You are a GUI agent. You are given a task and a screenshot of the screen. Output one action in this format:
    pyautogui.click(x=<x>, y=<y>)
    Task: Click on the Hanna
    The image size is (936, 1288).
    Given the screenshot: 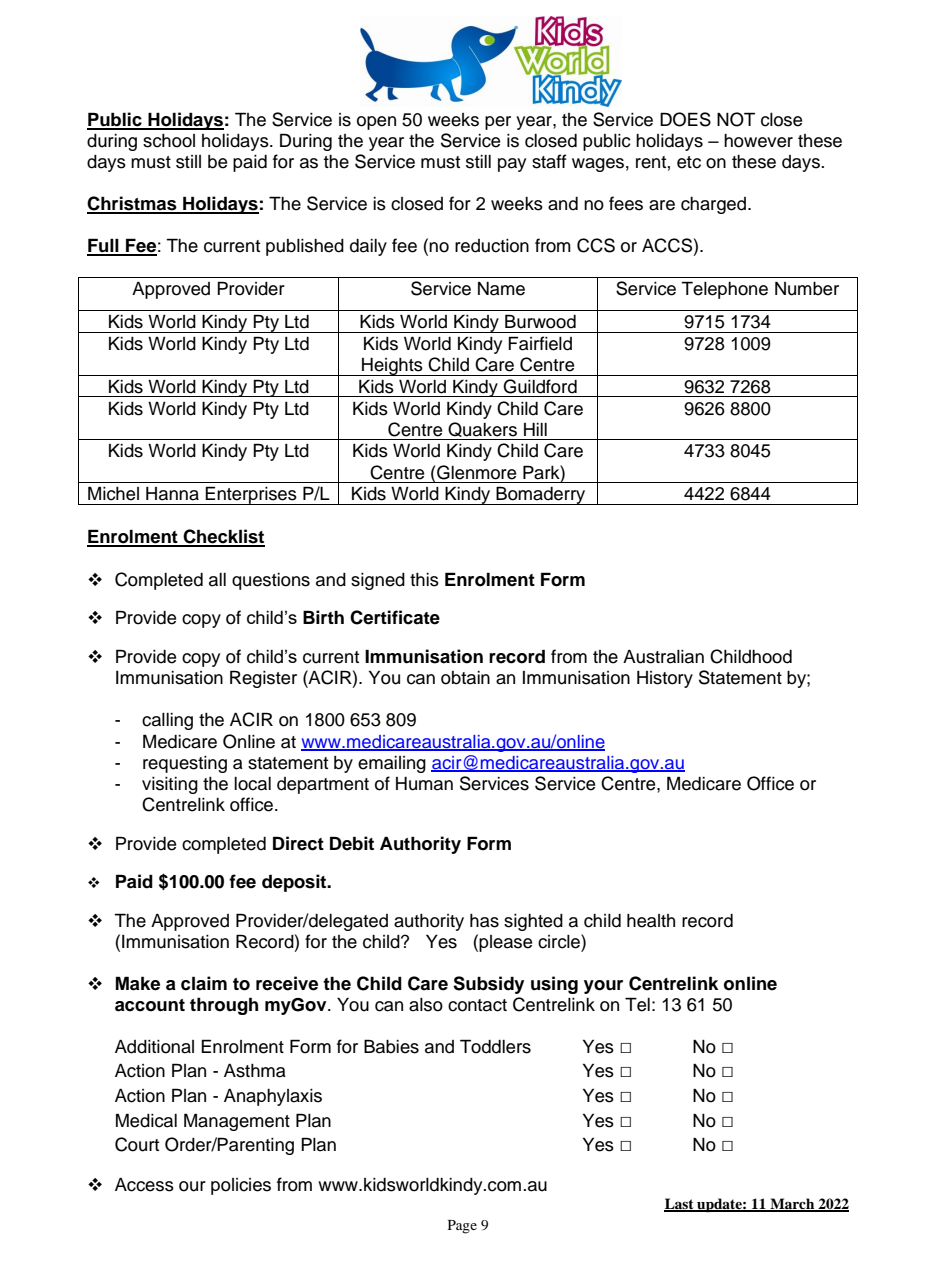 What is the action you would take?
    pyautogui.click(x=172, y=494)
